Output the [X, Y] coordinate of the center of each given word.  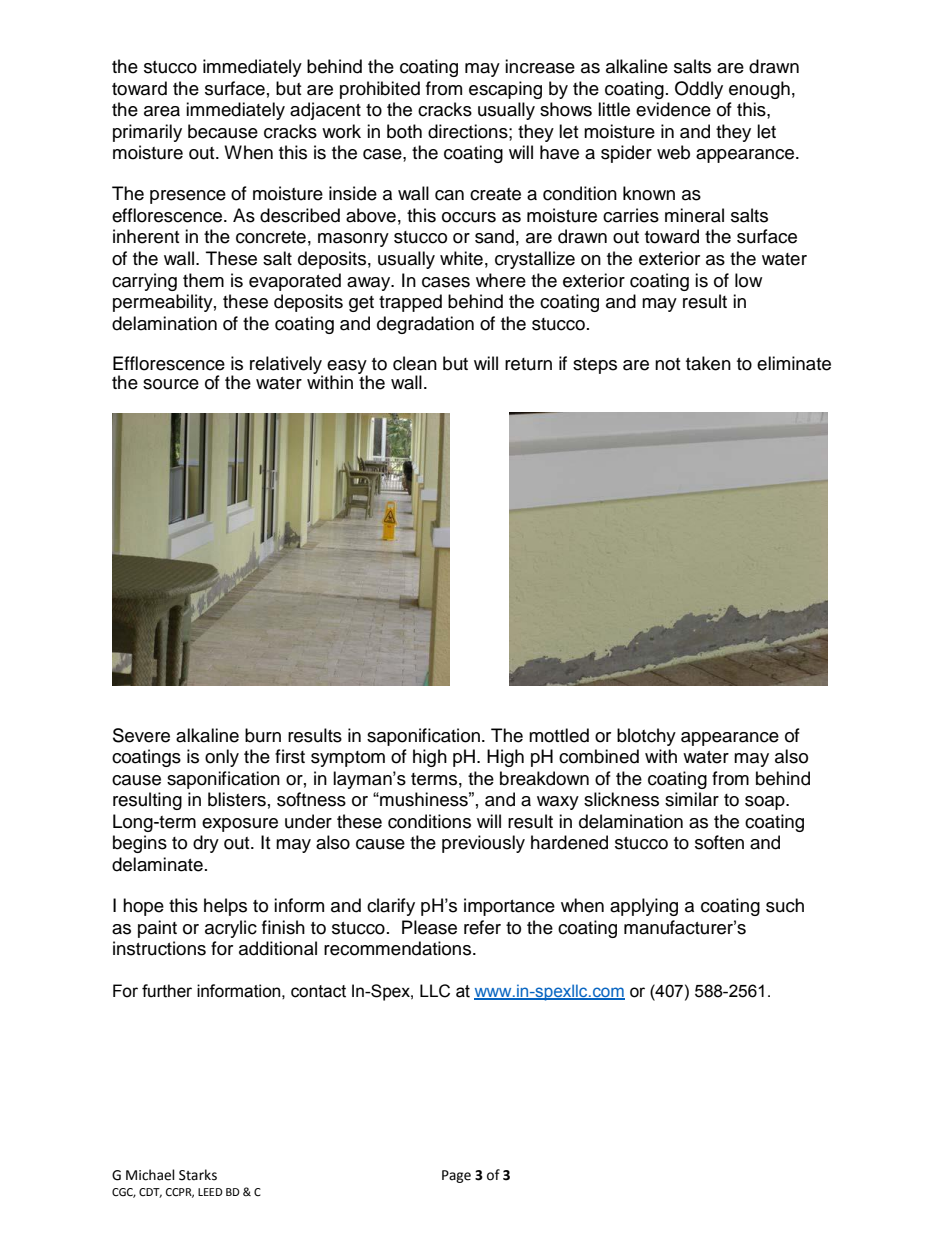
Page [456, 1176]
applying [644, 907]
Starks [198, 1175]
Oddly [699, 90]
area [162, 111]
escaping [505, 90]
